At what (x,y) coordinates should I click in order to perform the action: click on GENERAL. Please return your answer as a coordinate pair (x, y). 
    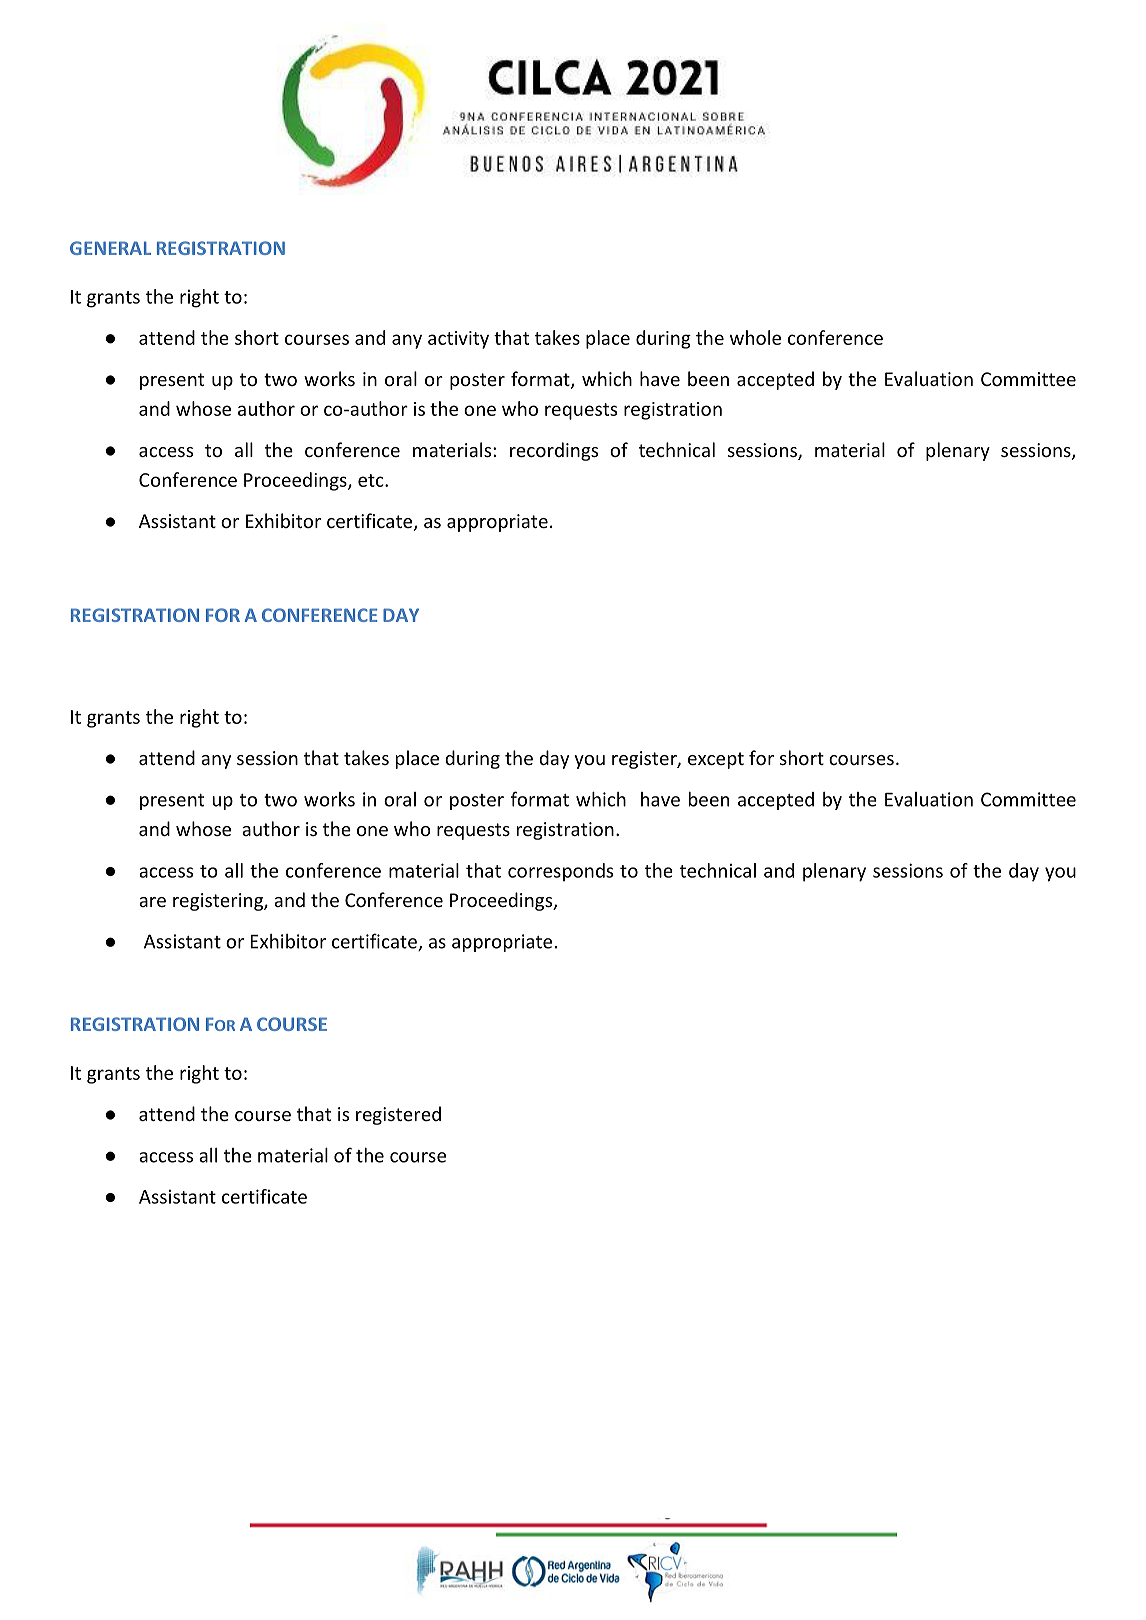
    Looking at the image, I should click on (110, 248).
